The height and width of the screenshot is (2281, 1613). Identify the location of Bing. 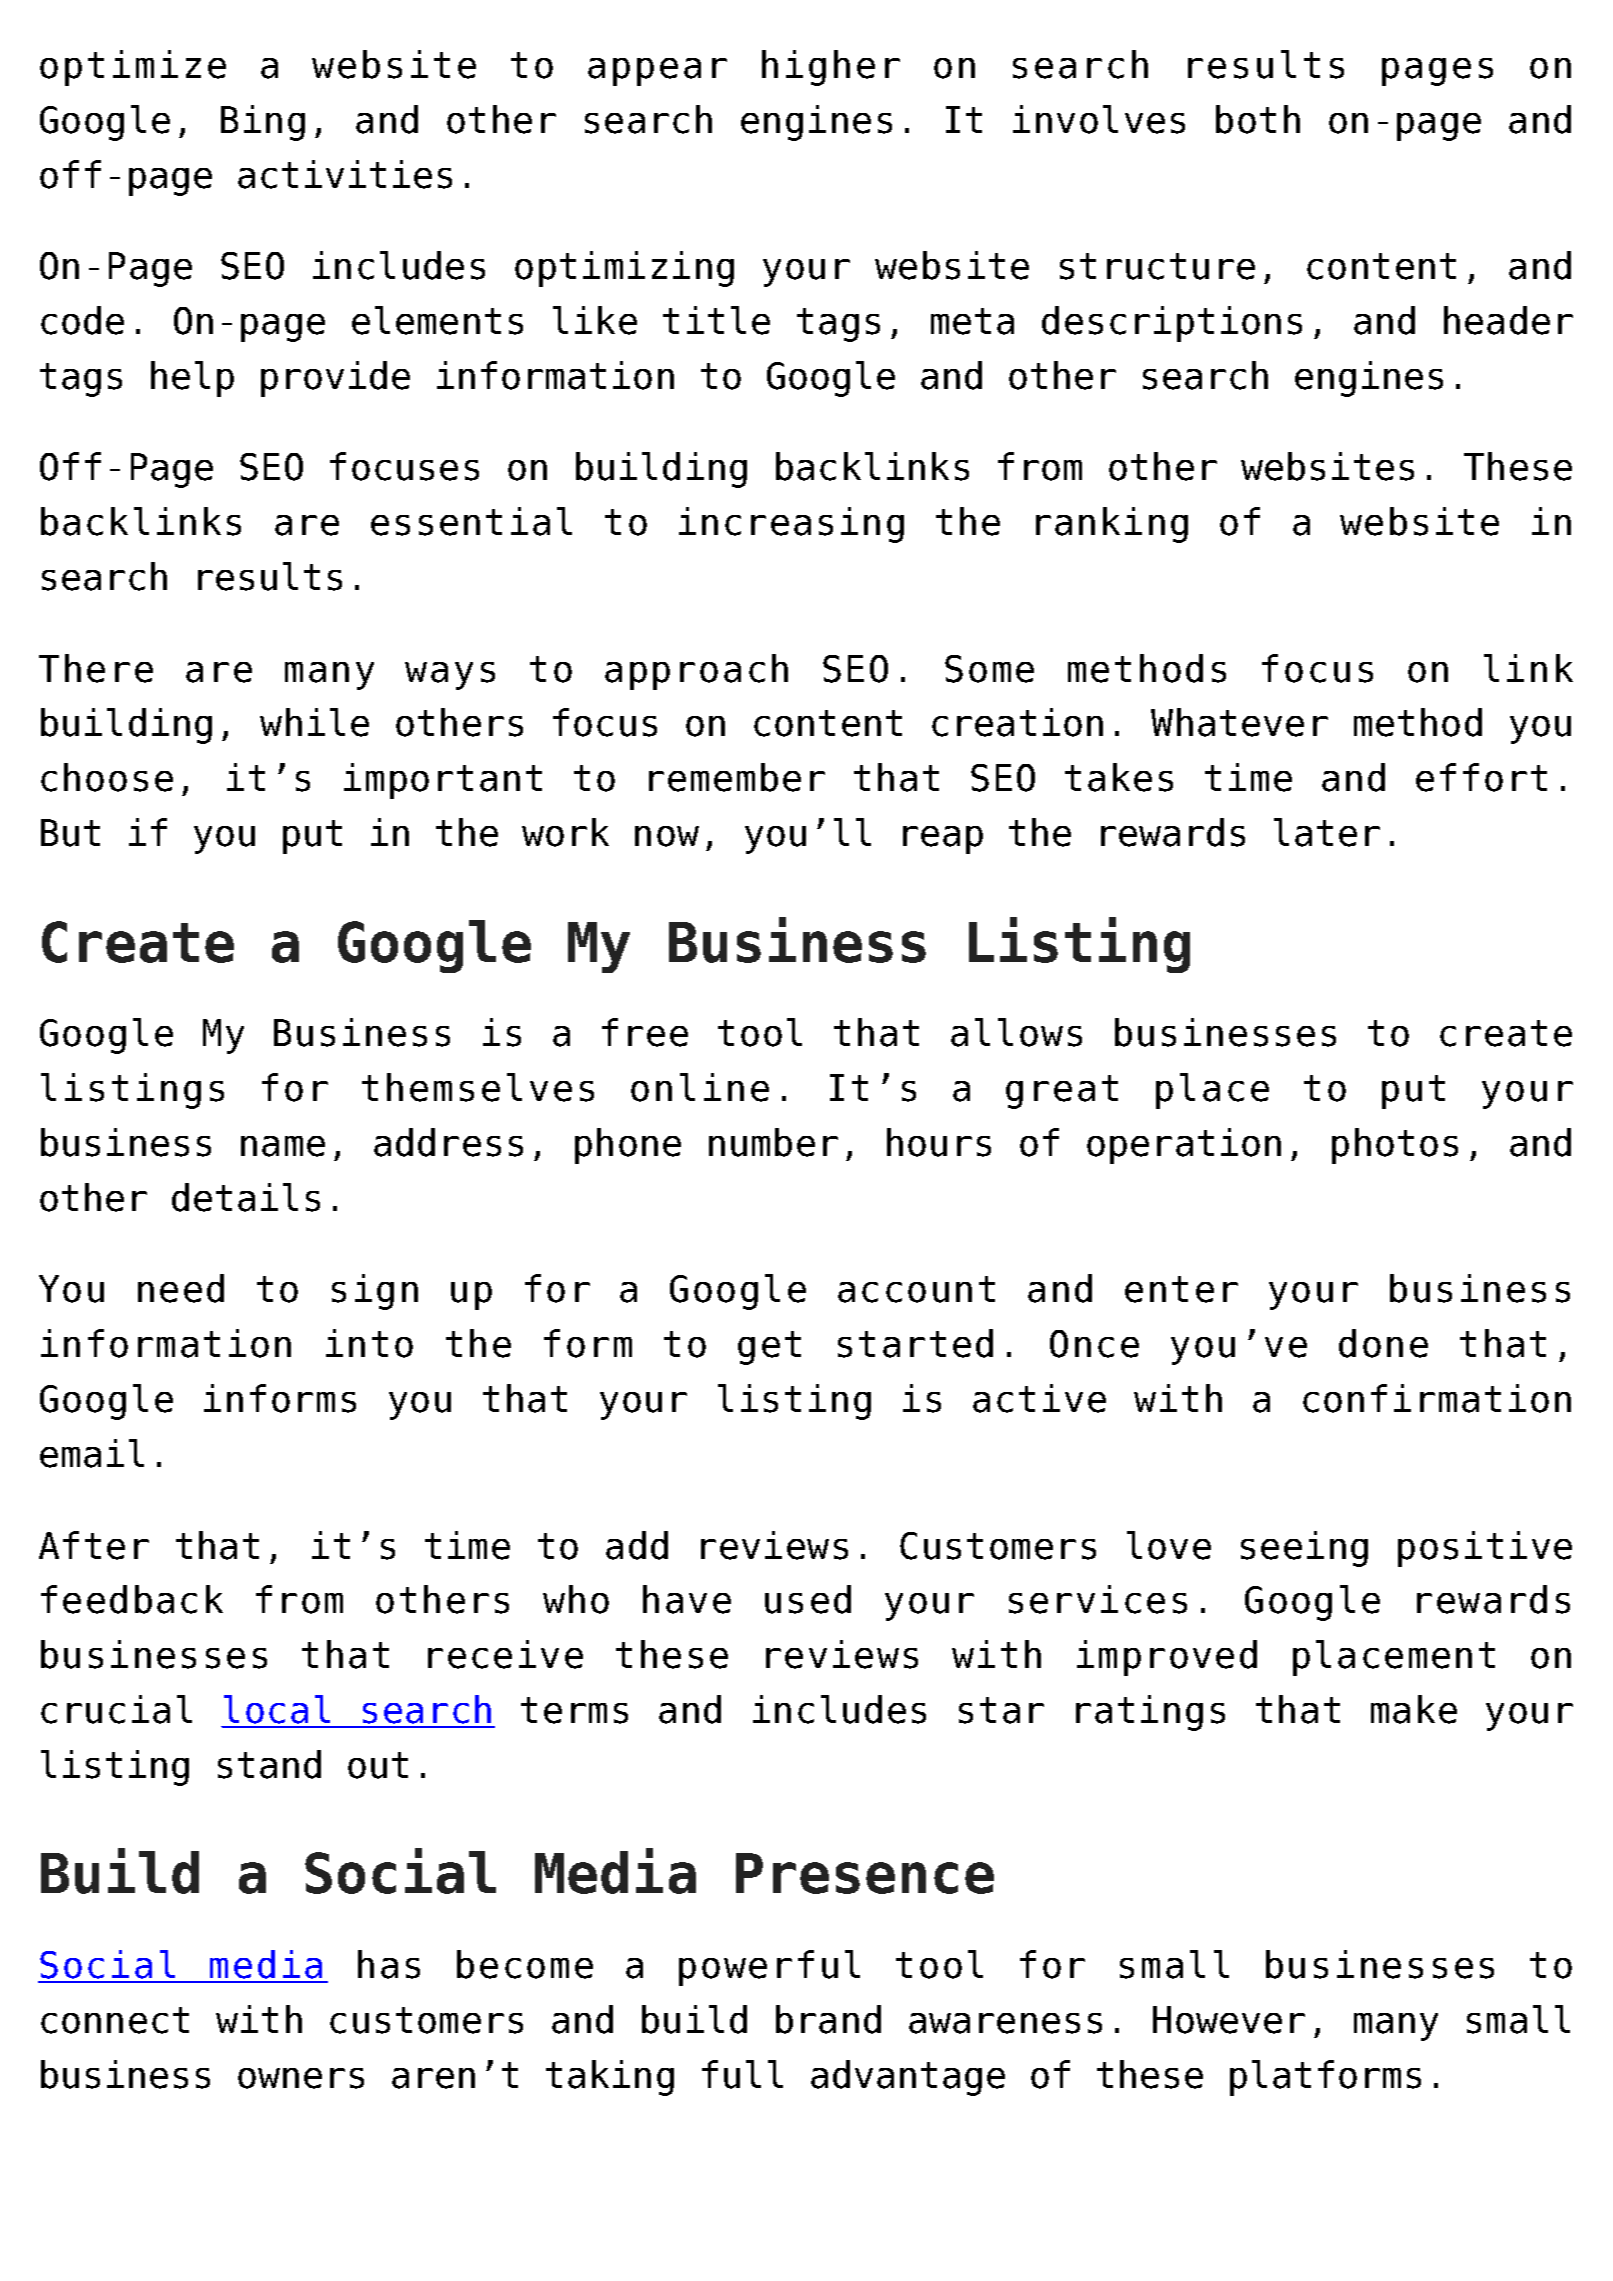
(263, 123).
